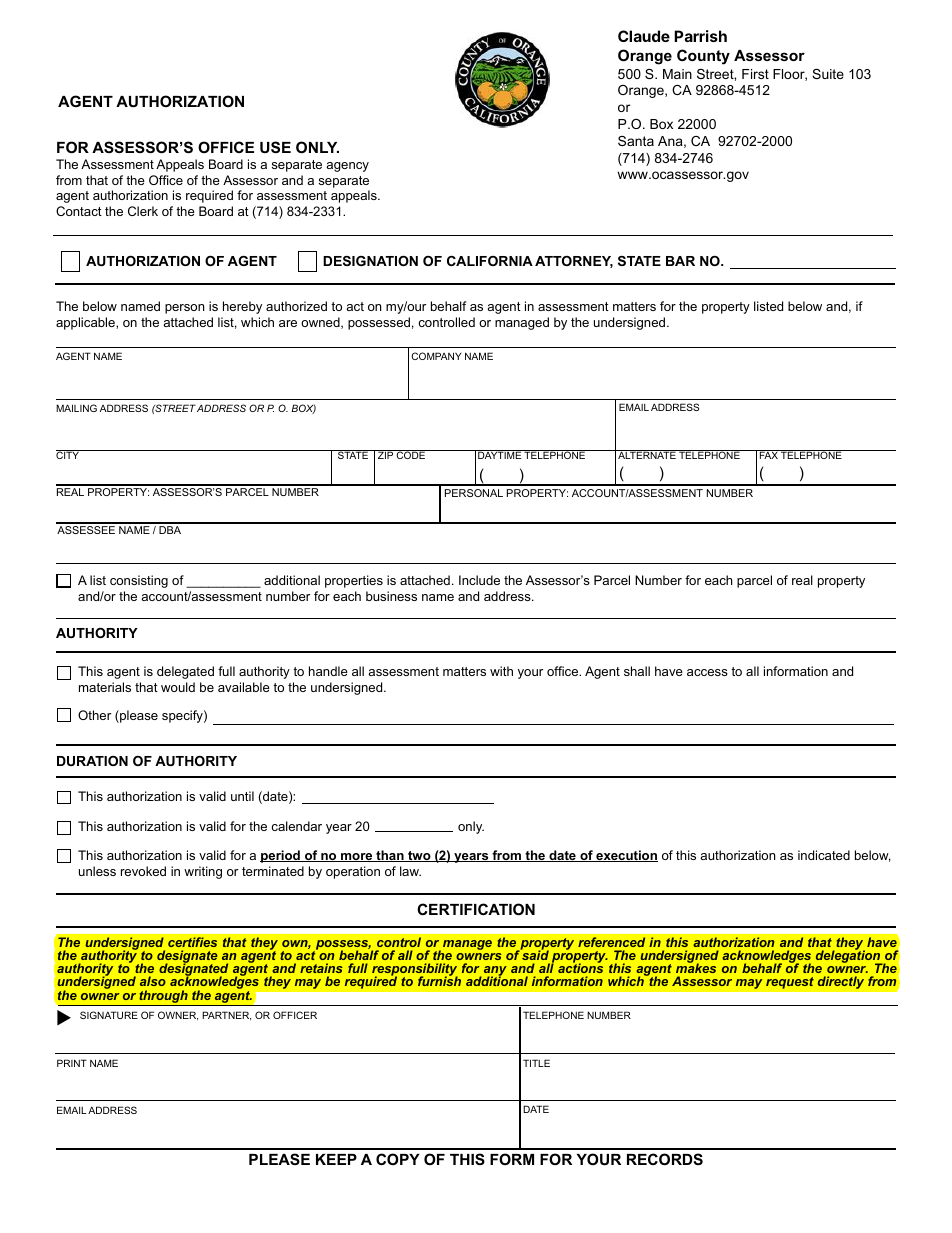 The width and height of the document is (952, 1233). What do you see at coordinates (755, 74) in the document?
I see `First` at bounding box center [755, 74].
